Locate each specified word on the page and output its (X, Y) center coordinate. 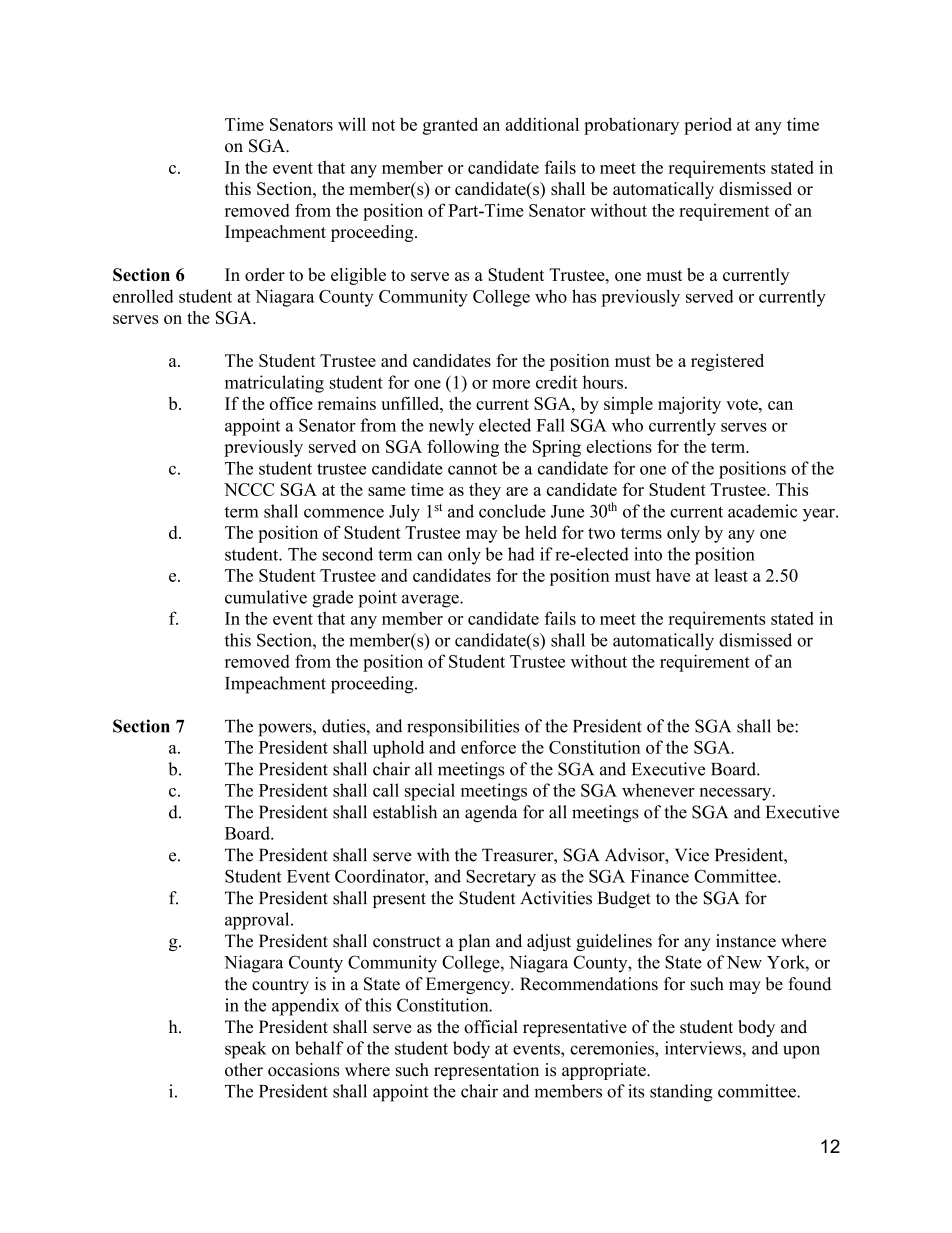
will (352, 124)
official (491, 1027)
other (244, 1070)
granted (450, 126)
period (708, 126)
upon (801, 1052)
